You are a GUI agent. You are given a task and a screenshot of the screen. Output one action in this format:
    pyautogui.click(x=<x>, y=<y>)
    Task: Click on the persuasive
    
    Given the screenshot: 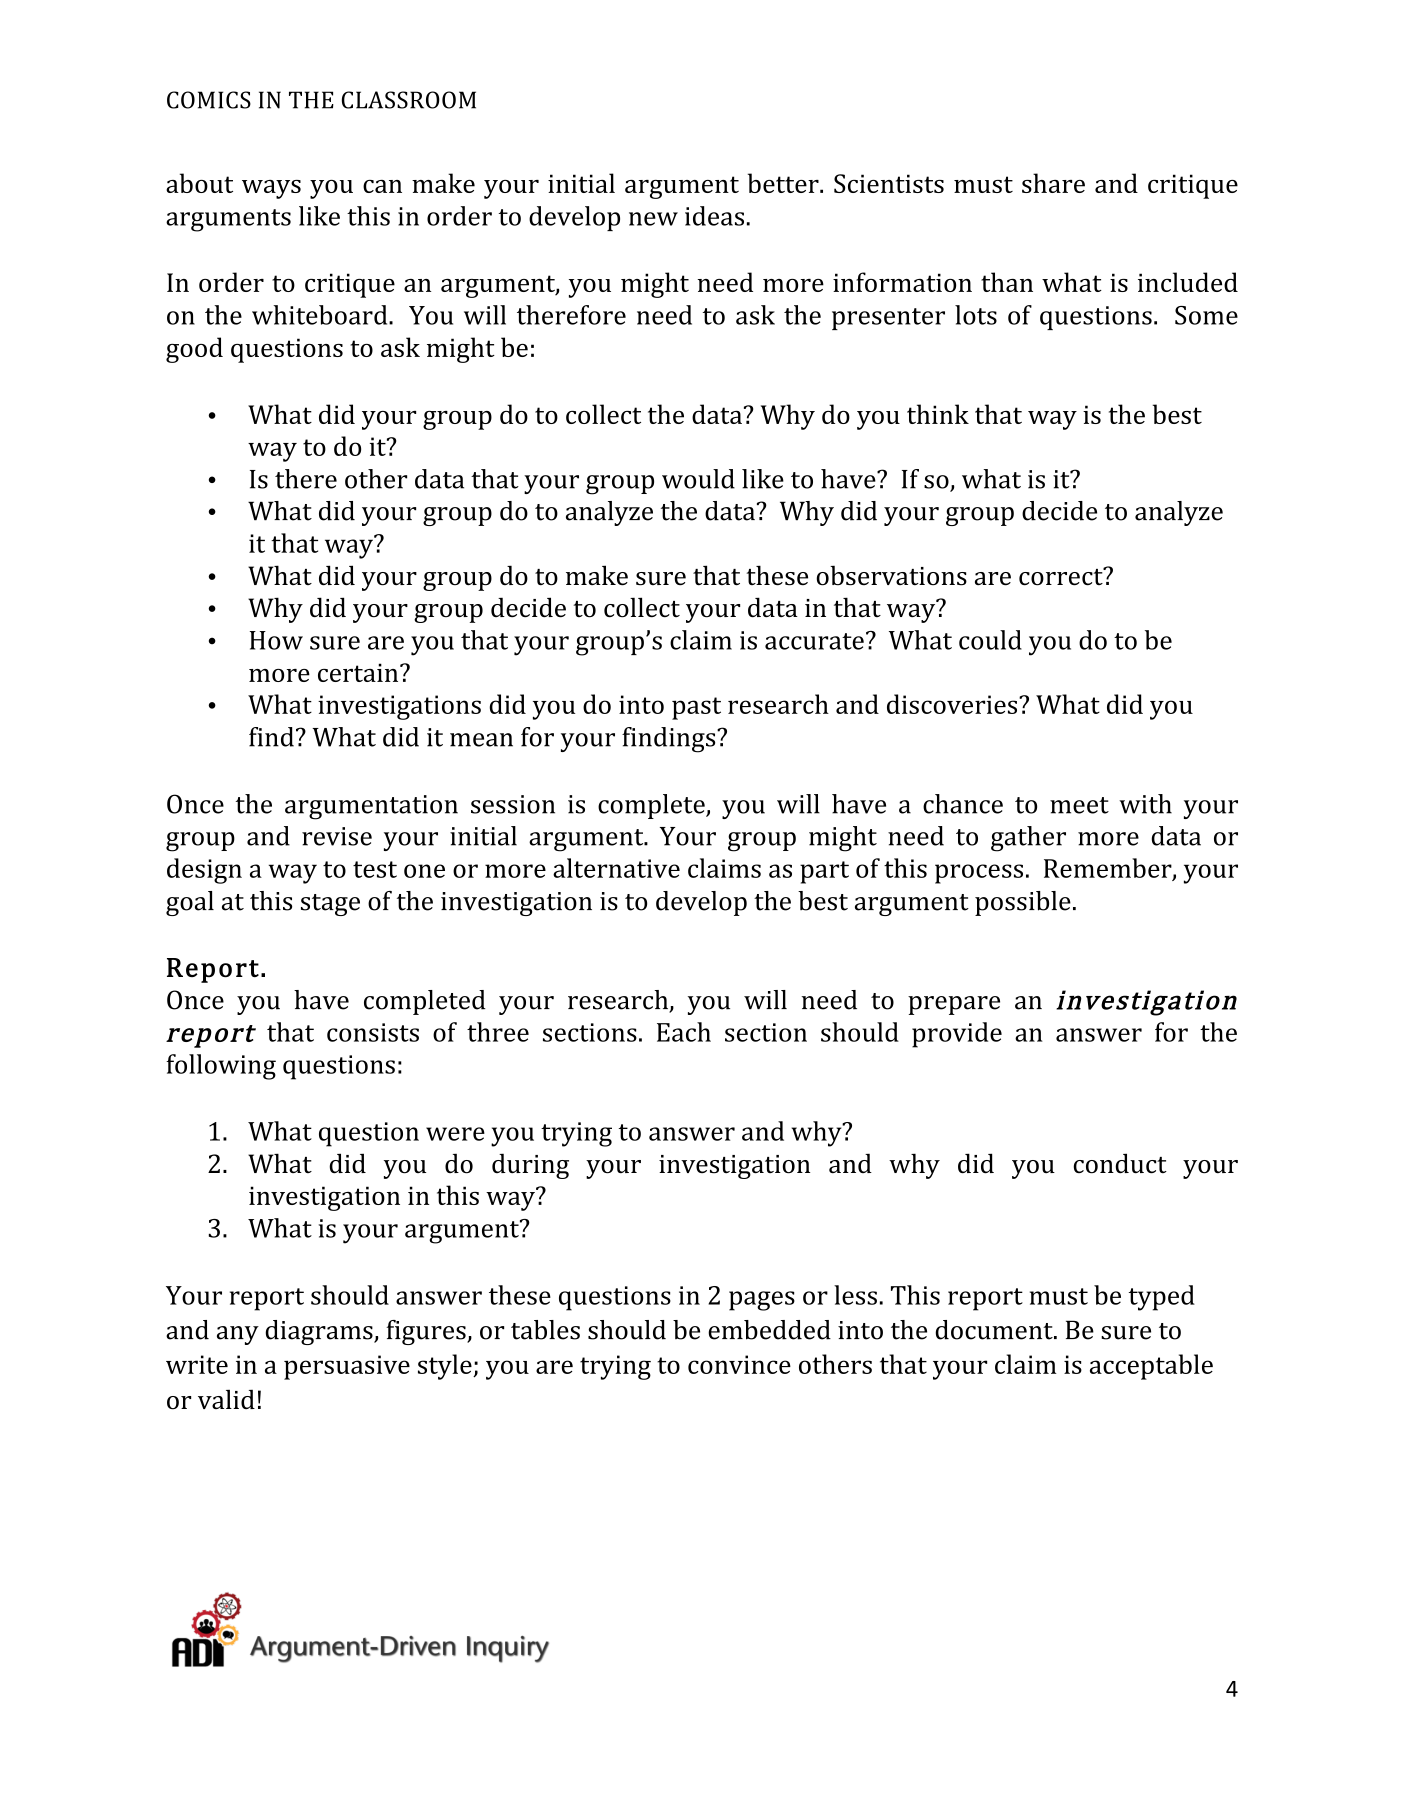 What is the action you would take?
    pyautogui.click(x=347, y=1367)
